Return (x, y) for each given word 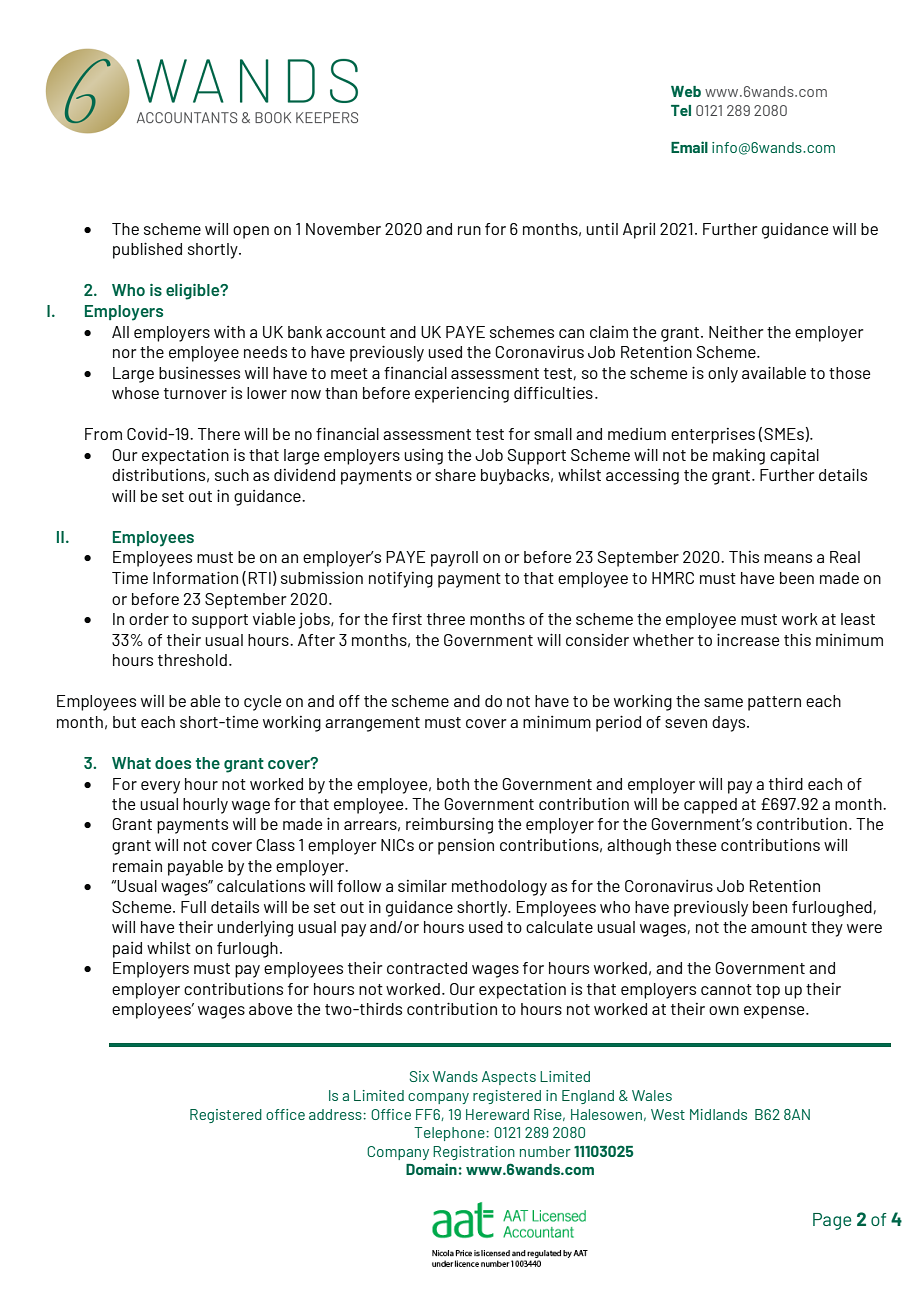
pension (466, 847)
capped (710, 806)
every (160, 787)
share (455, 475)
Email (689, 147)
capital (794, 456)
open (251, 232)
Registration (474, 1153)
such (232, 475)
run (469, 230)
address (336, 1114)
